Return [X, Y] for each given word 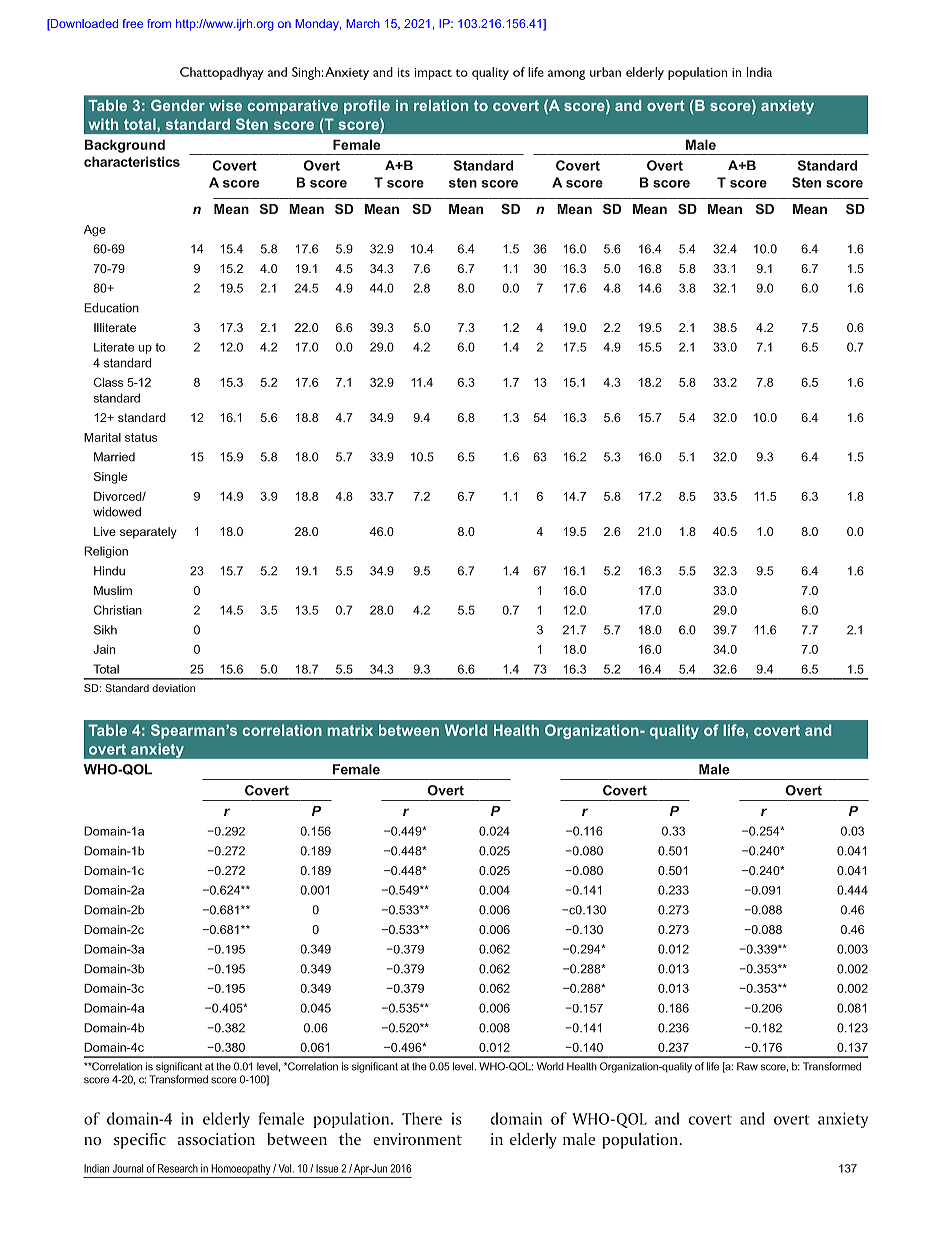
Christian [118, 610]
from [159, 23]
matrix [350, 730]
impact [433, 74]
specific [140, 1141]
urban [605, 72]
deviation [173, 688]
